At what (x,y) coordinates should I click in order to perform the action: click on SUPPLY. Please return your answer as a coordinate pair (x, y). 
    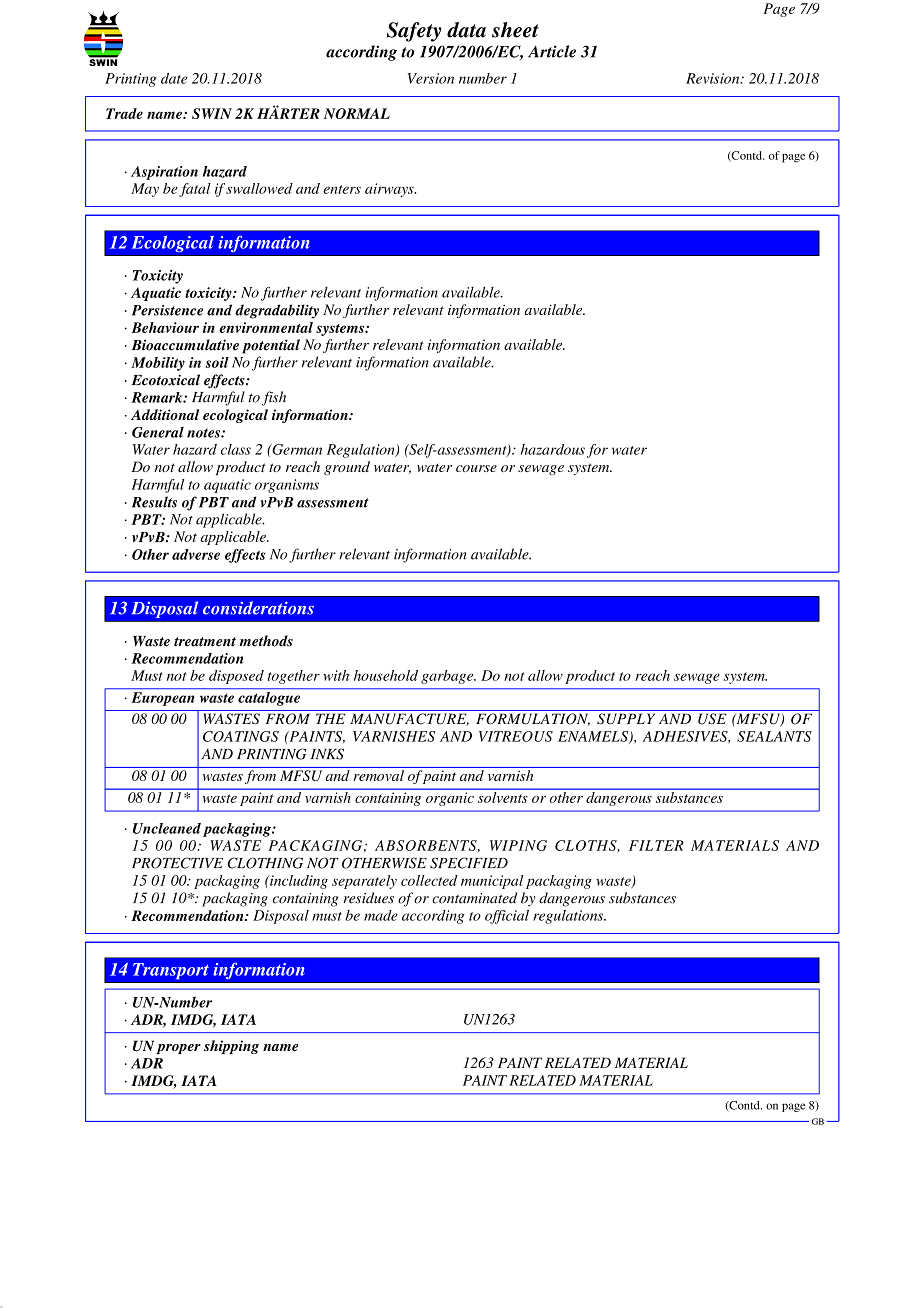
    Looking at the image, I should click on (626, 719).
